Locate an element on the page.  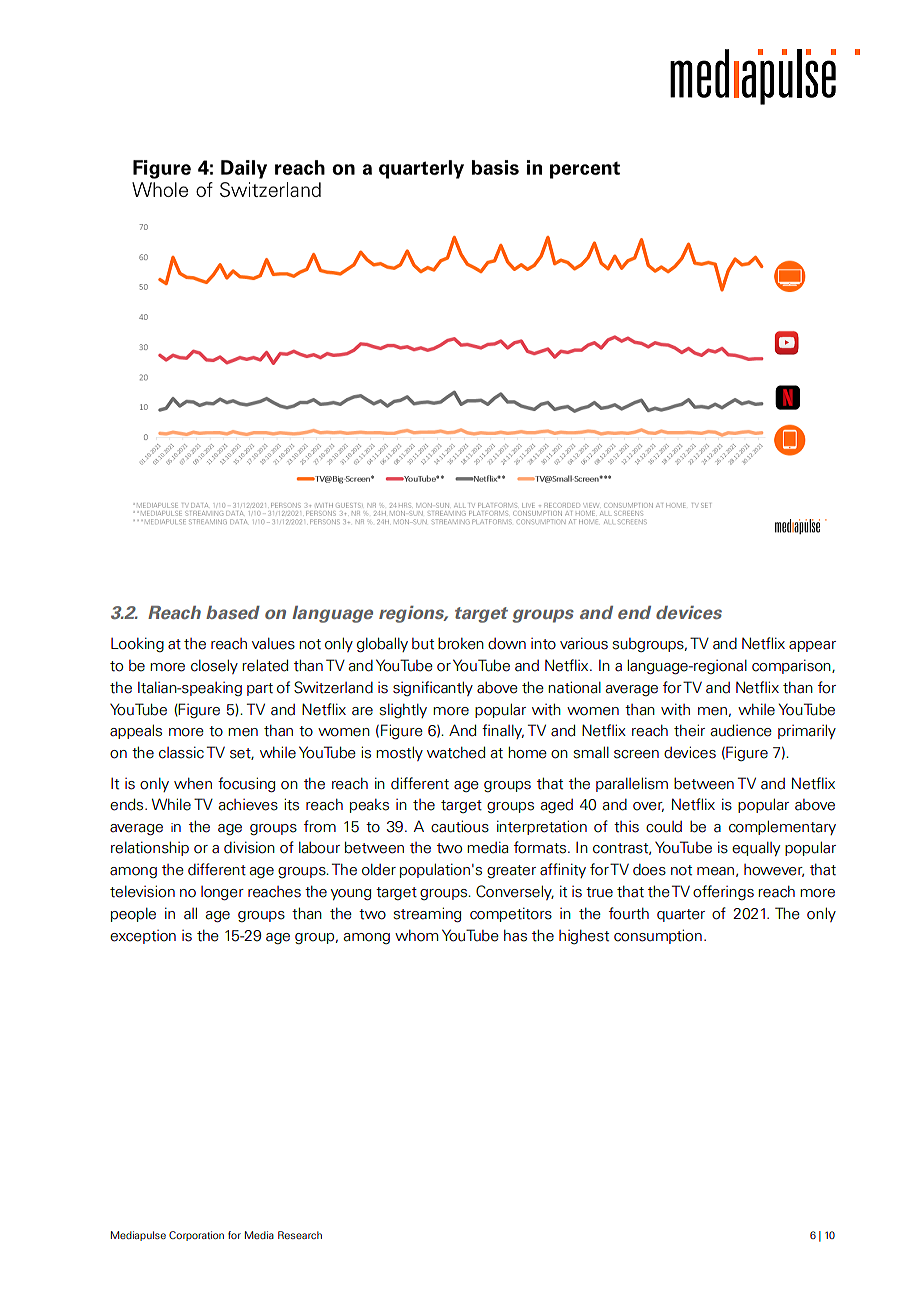
based is located at coordinates (233, 612).
